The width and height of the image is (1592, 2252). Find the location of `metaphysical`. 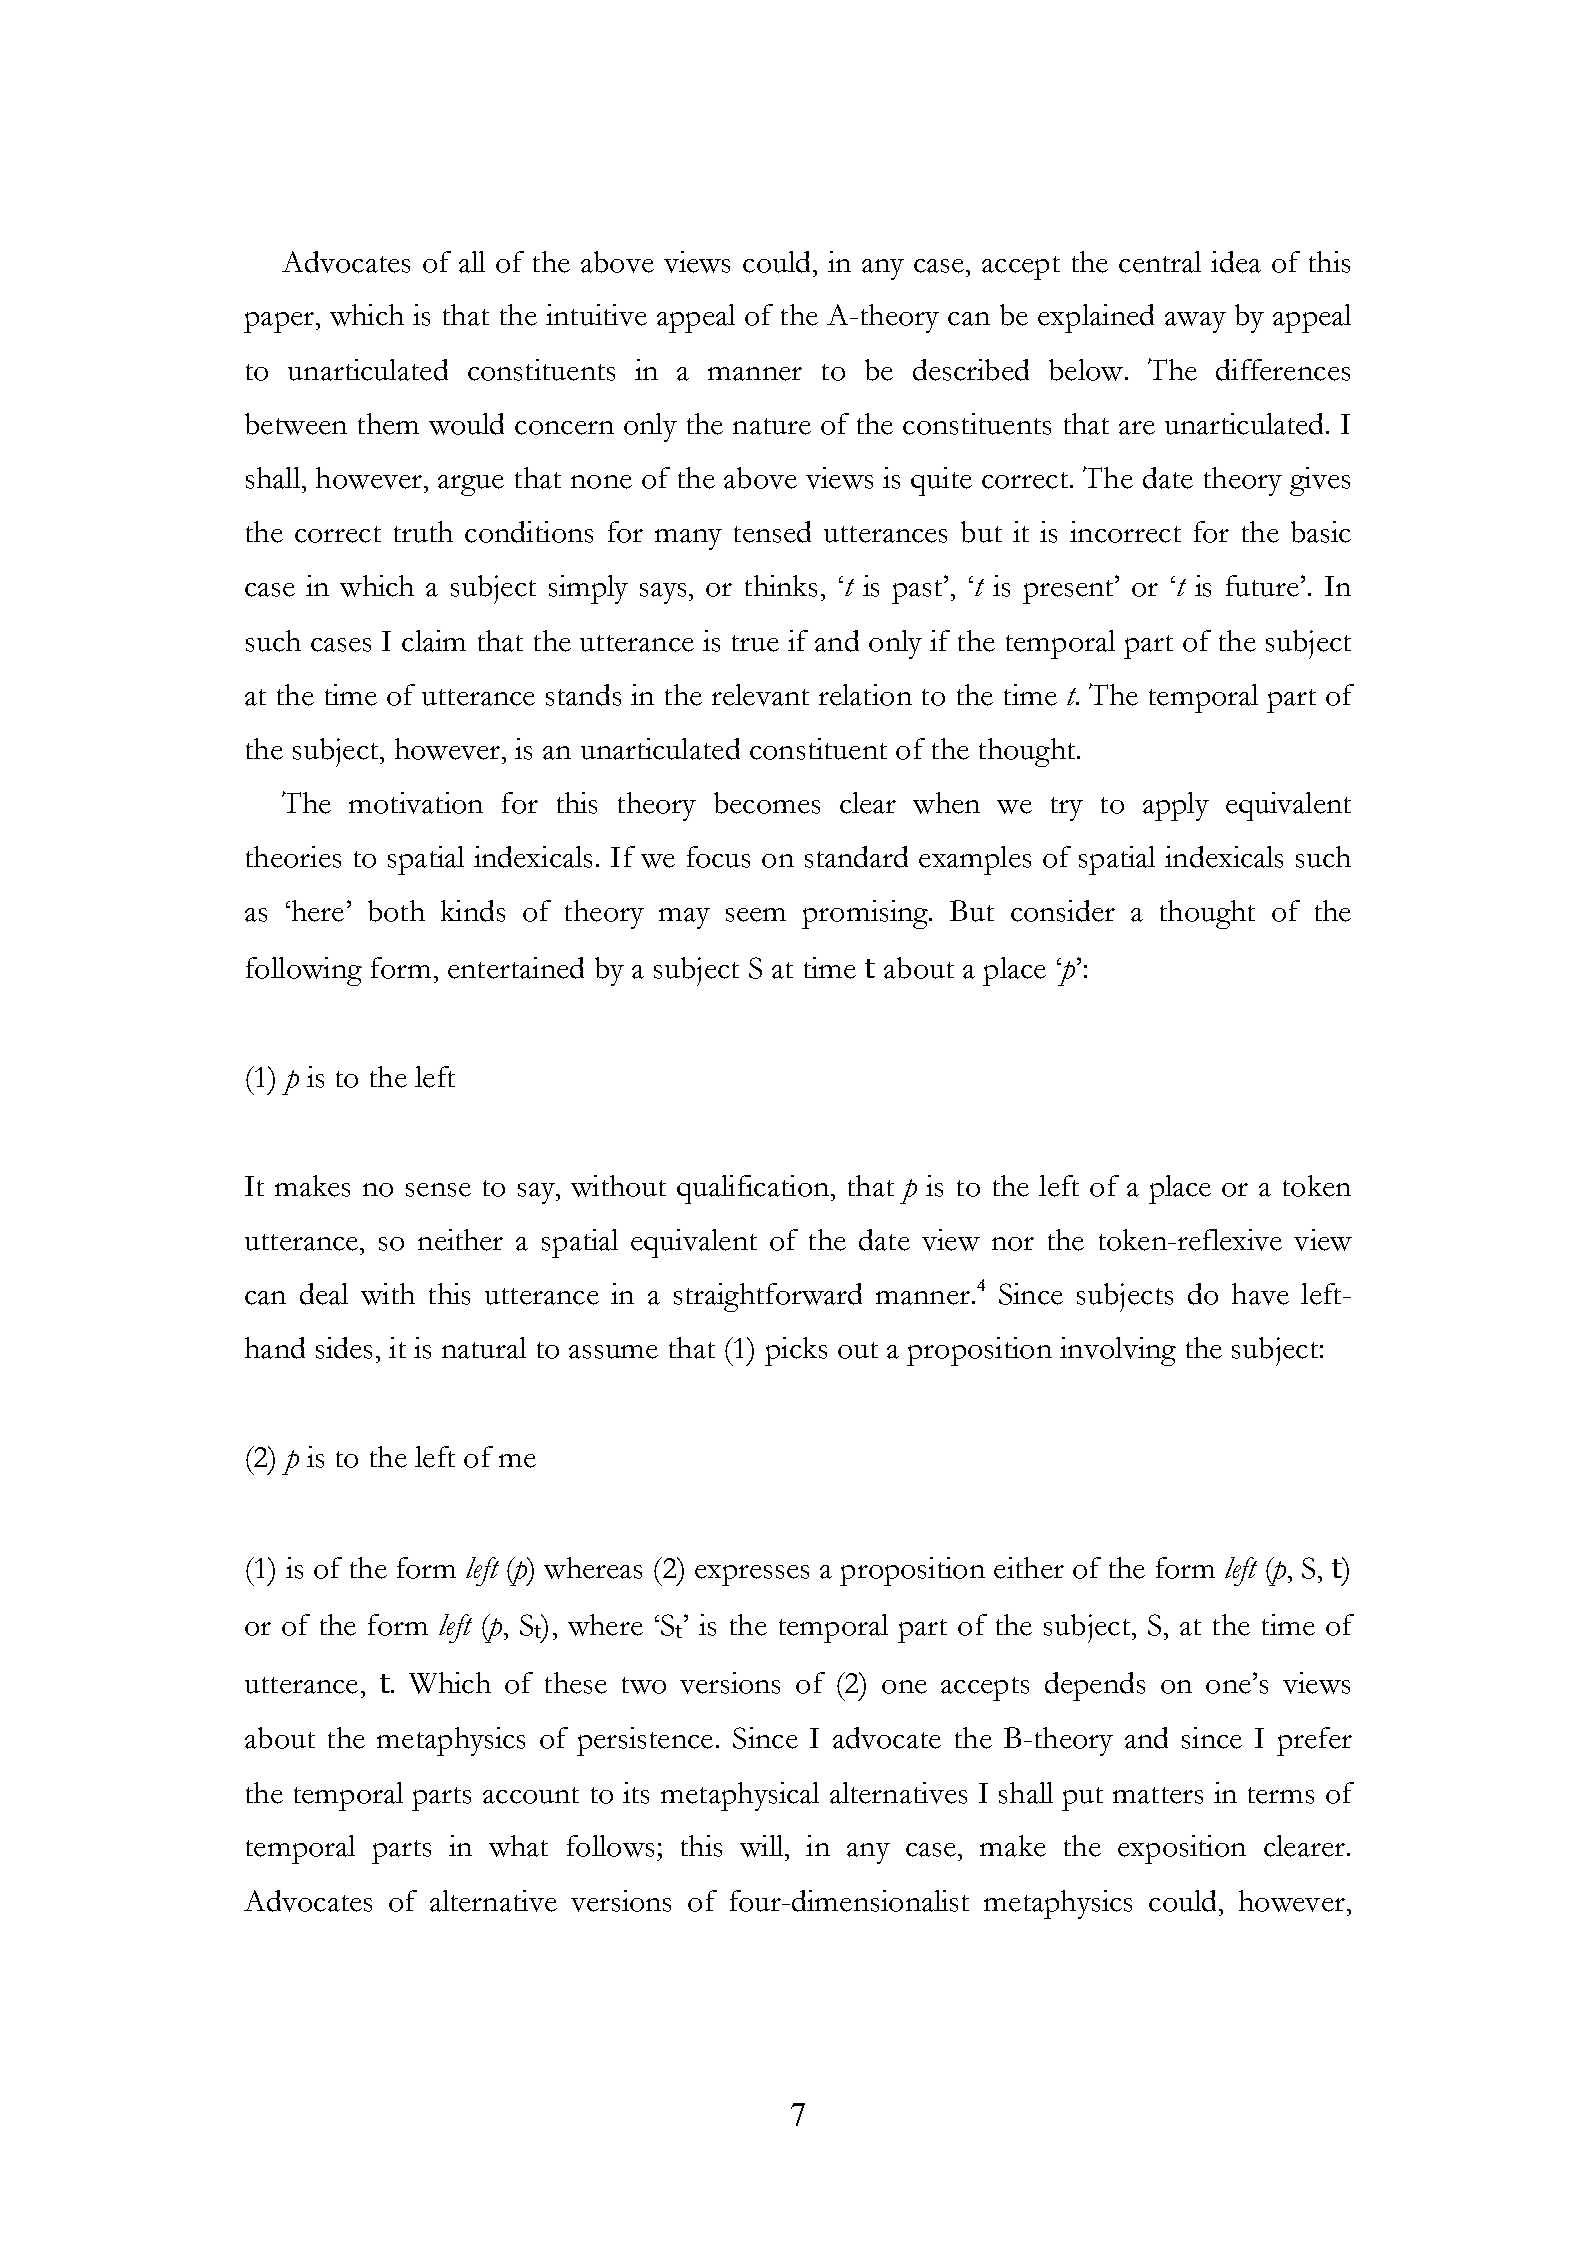

metaphysical is located at coordinates (740, 1796).
